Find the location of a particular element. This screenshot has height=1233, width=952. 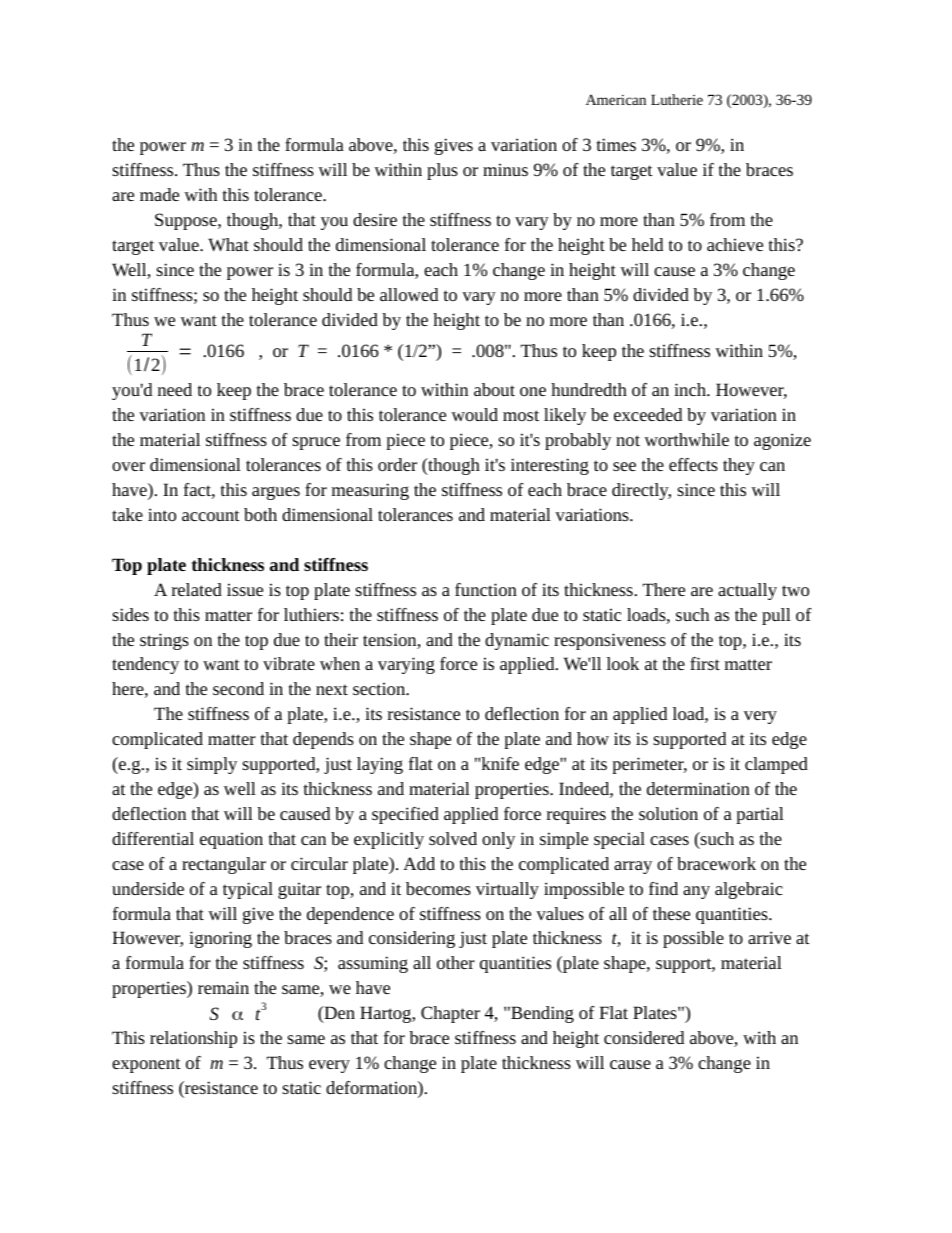

about is located at coordinates (494, 389).
